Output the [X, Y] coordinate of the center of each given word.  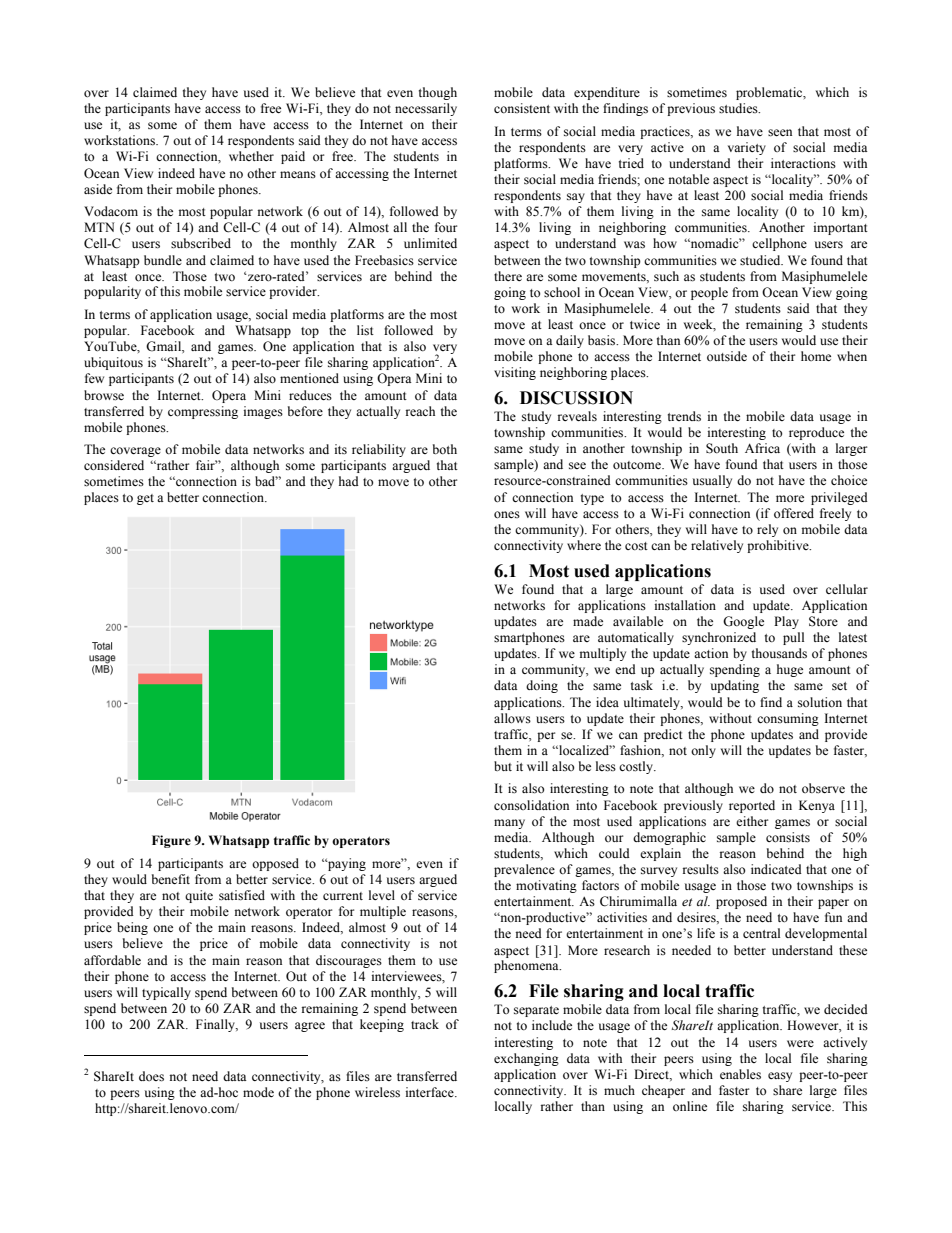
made [588, 621]
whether [251, 156]
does [151, 1076]
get [145, 499]
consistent [522, 108]
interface [431, 1092]
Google [743, 622]
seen [780, 133]
